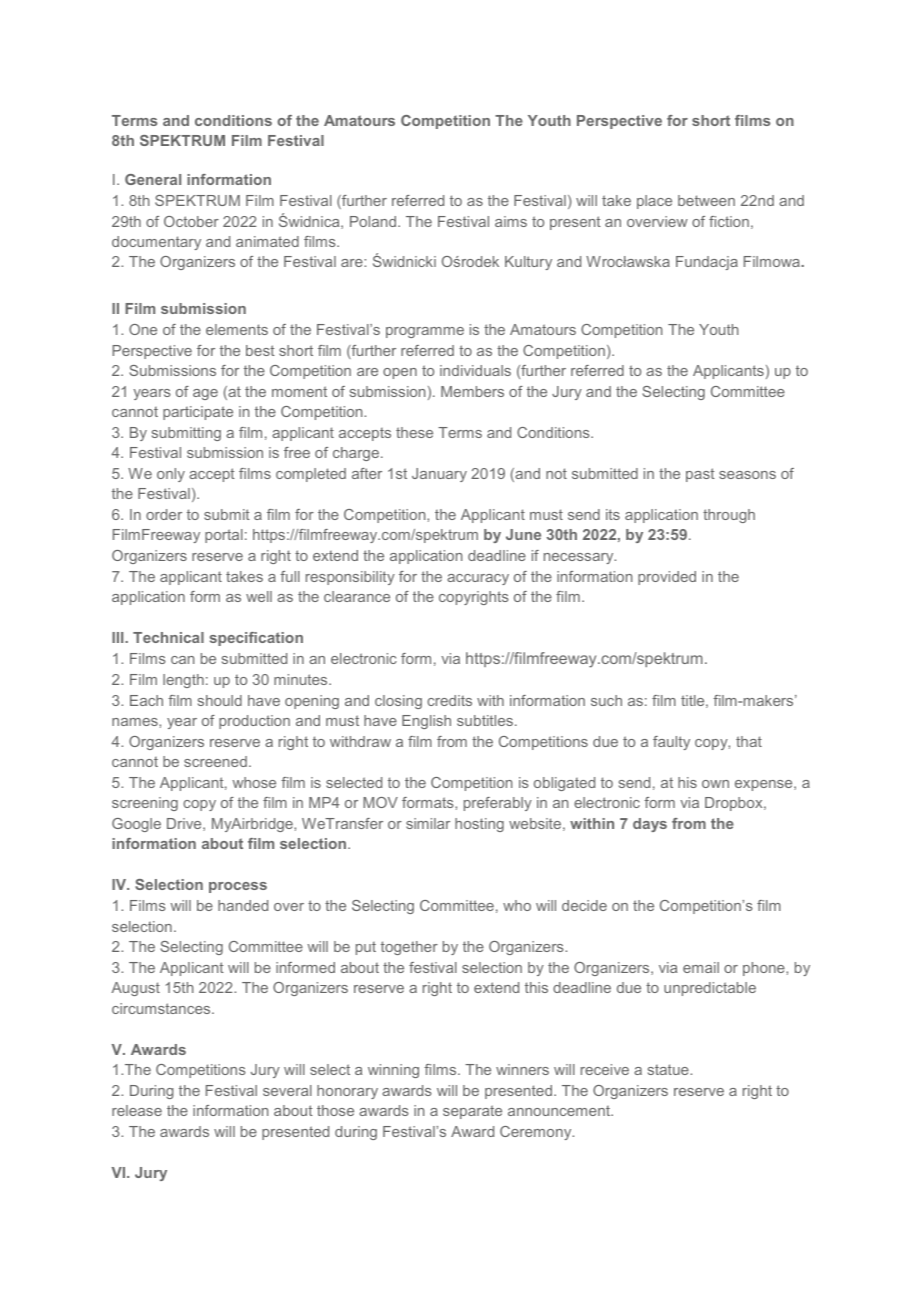 This image has height=1307, width=924. What do you see at coordinates (137, 1110) in the image?
I see `release` at bounding box center [137, 1110].
